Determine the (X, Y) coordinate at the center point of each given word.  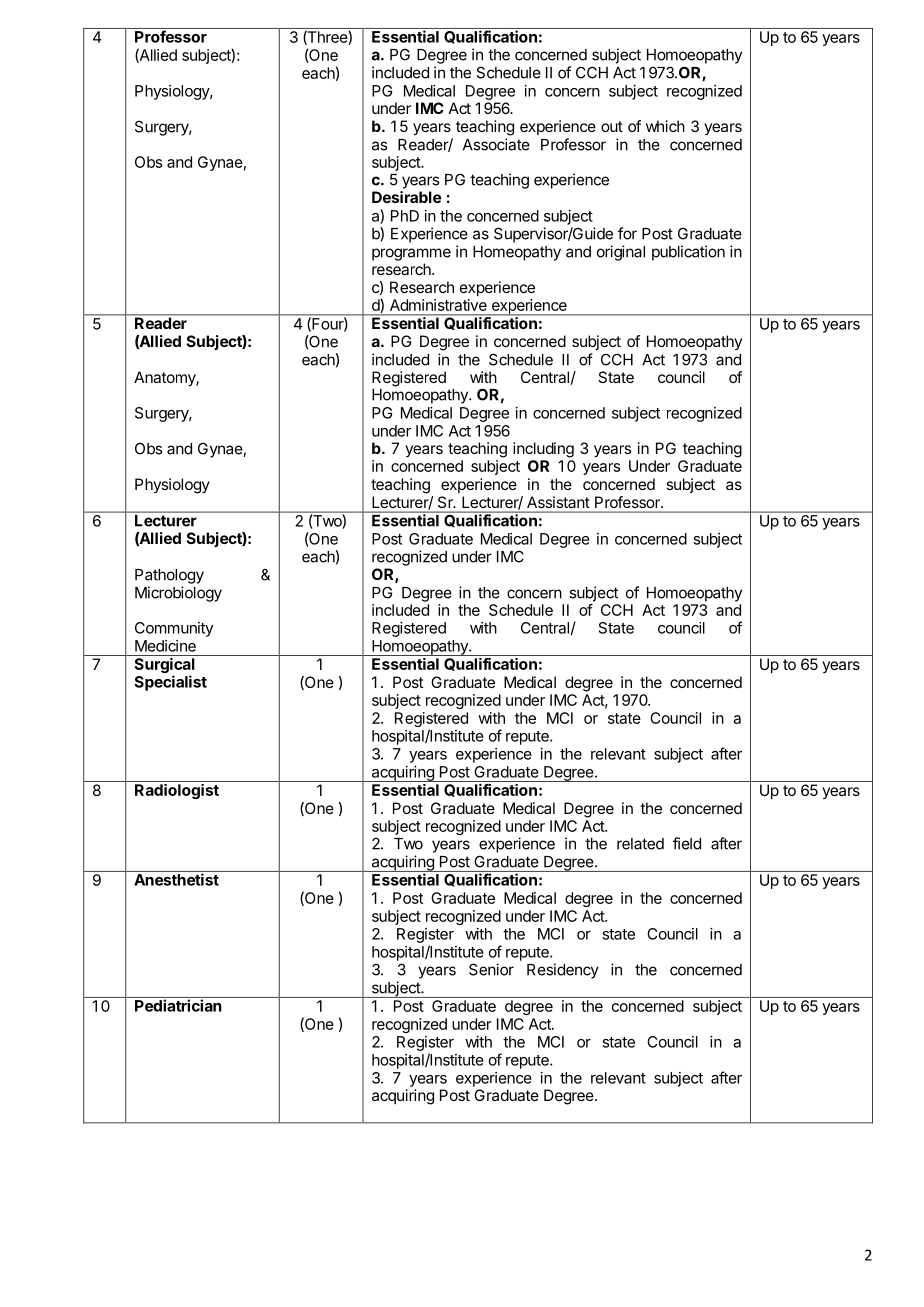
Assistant (558, 502)
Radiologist (177, 791)
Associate (496, 144)
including (543, 450)
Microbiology (178, 594)
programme (411, 254)
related (640, 844)
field (687, 843)
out (612, 126)
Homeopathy (517, 253)
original (621, 253)
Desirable (406, 197)
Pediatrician (178, 1005)
